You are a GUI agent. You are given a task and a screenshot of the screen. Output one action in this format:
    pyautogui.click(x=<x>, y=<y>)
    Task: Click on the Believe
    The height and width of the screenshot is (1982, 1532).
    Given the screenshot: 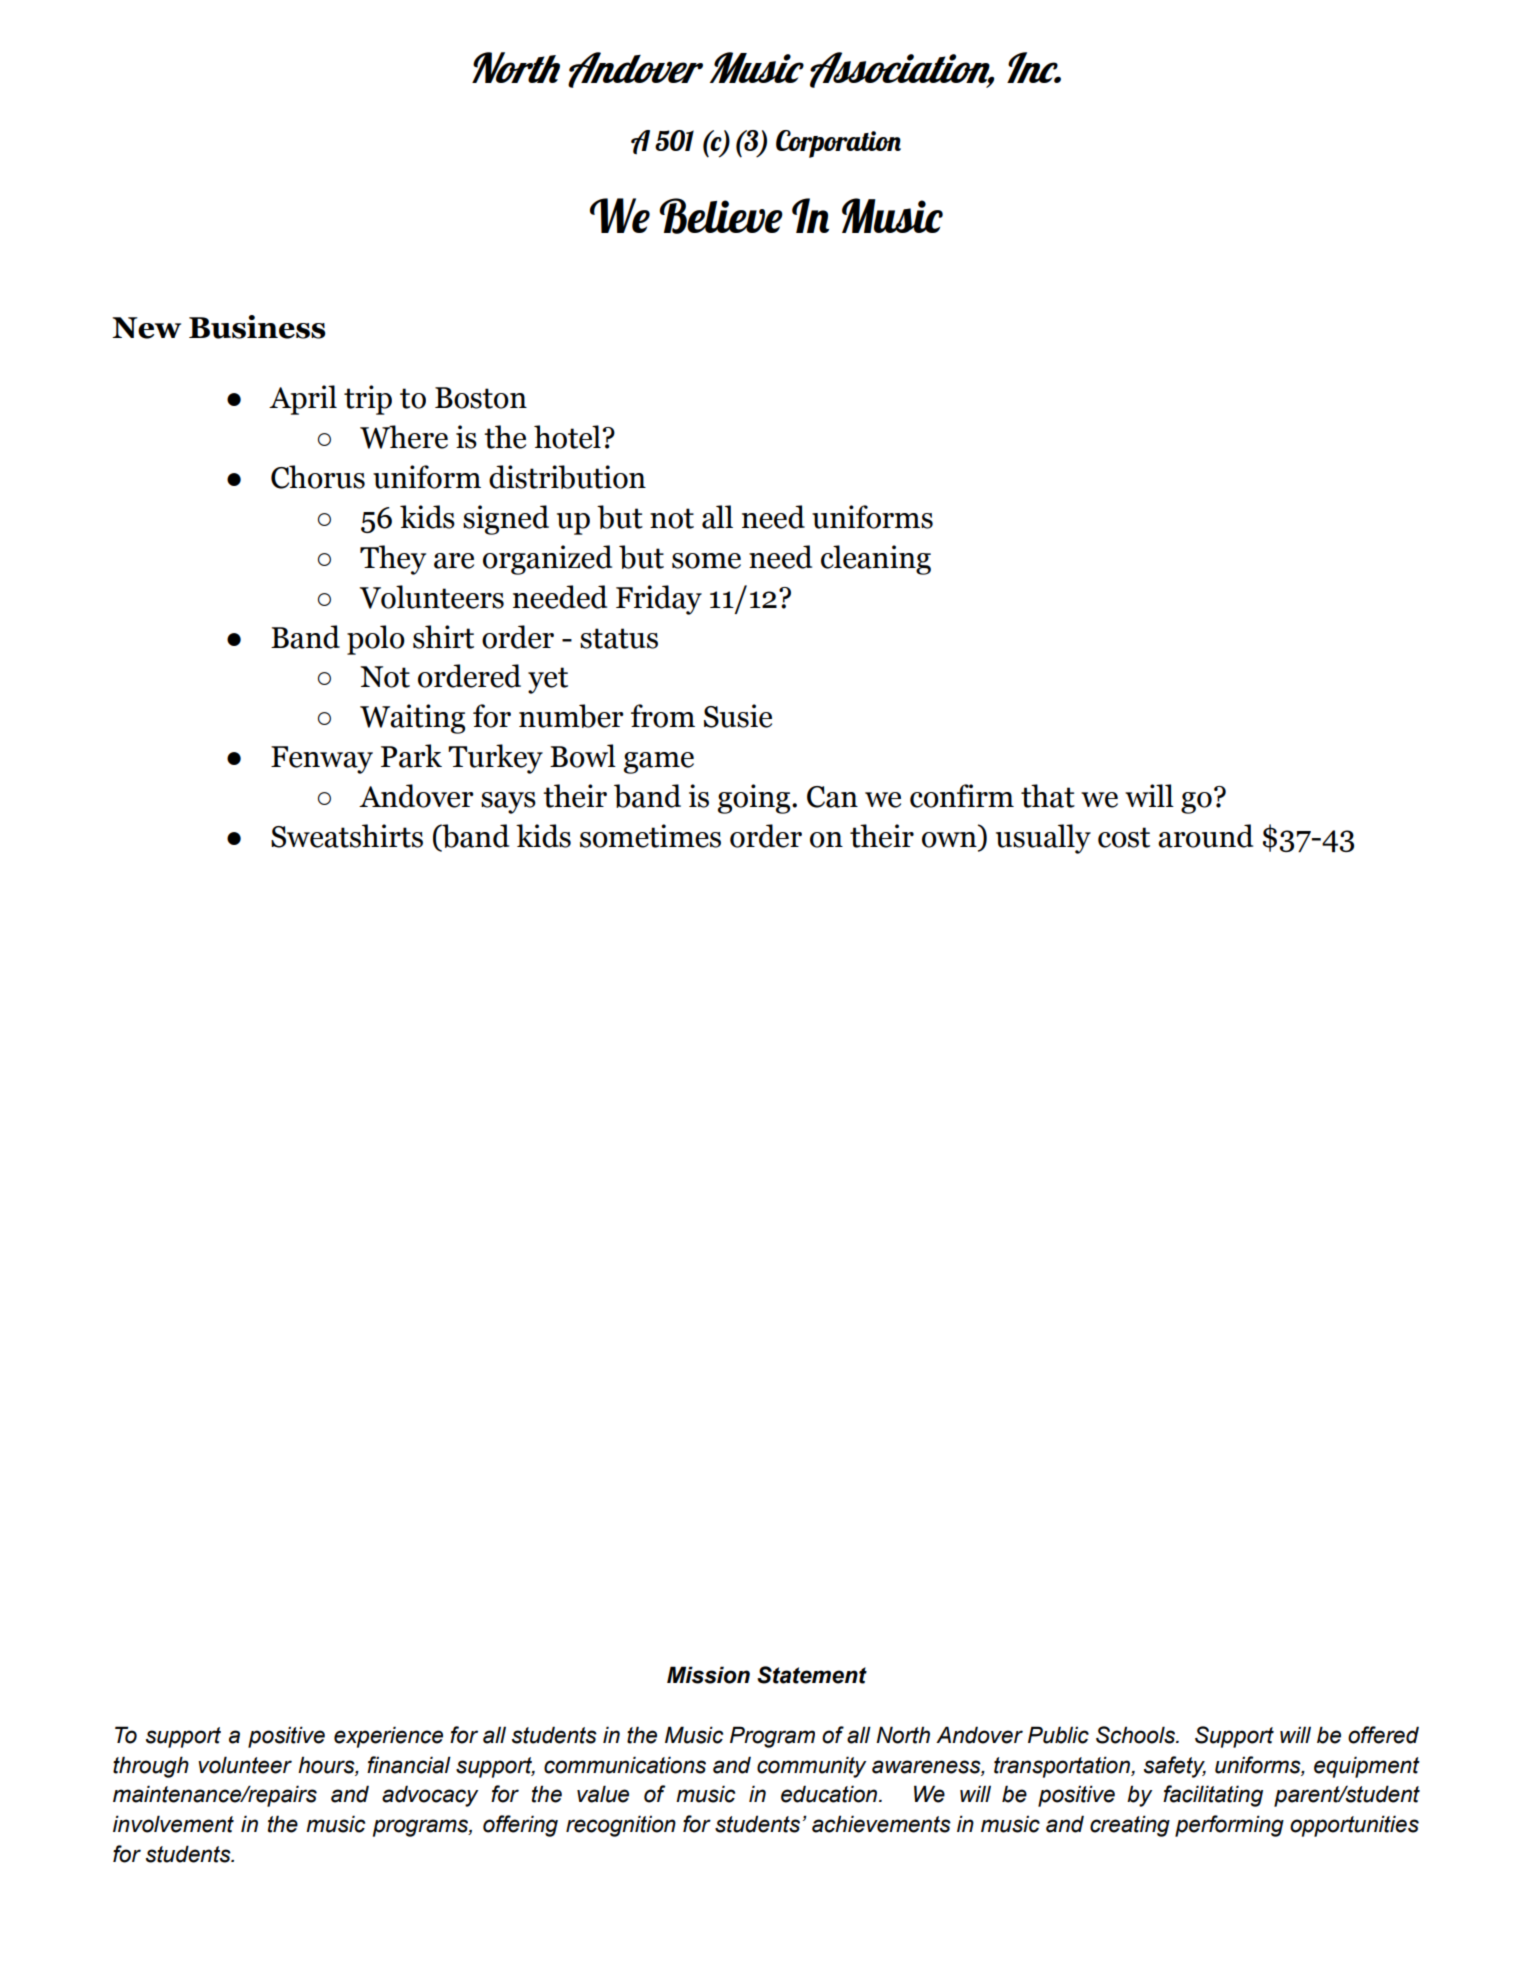 What is the action you would take?
    pyautogui.click(x=721, y=216)
